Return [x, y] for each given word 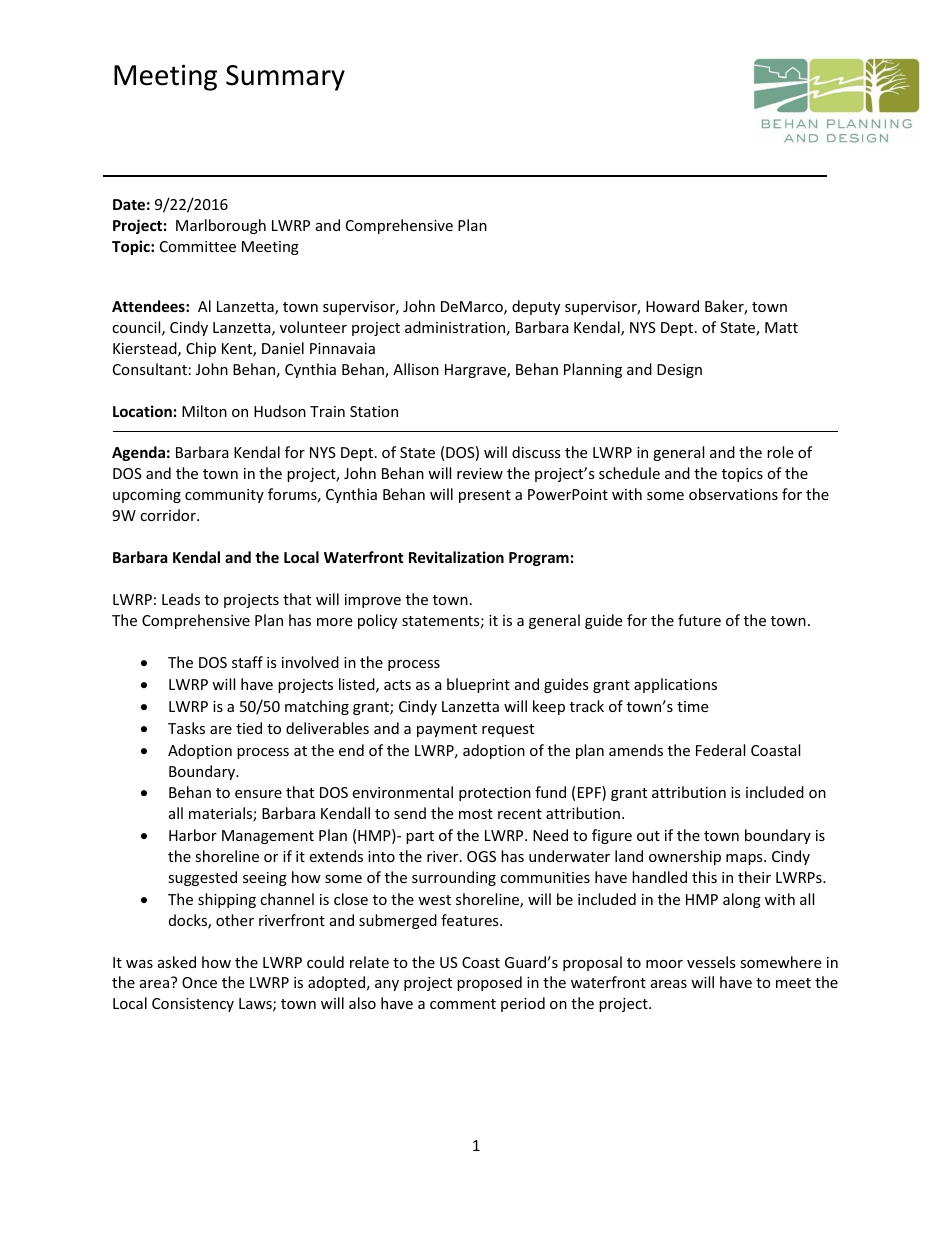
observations [733, 494]
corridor [169, 515]
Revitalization [456, 557]
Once [199, 982]
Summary [285, 78]
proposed [489, 983]
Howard [672, 306]
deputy [536, 307]
